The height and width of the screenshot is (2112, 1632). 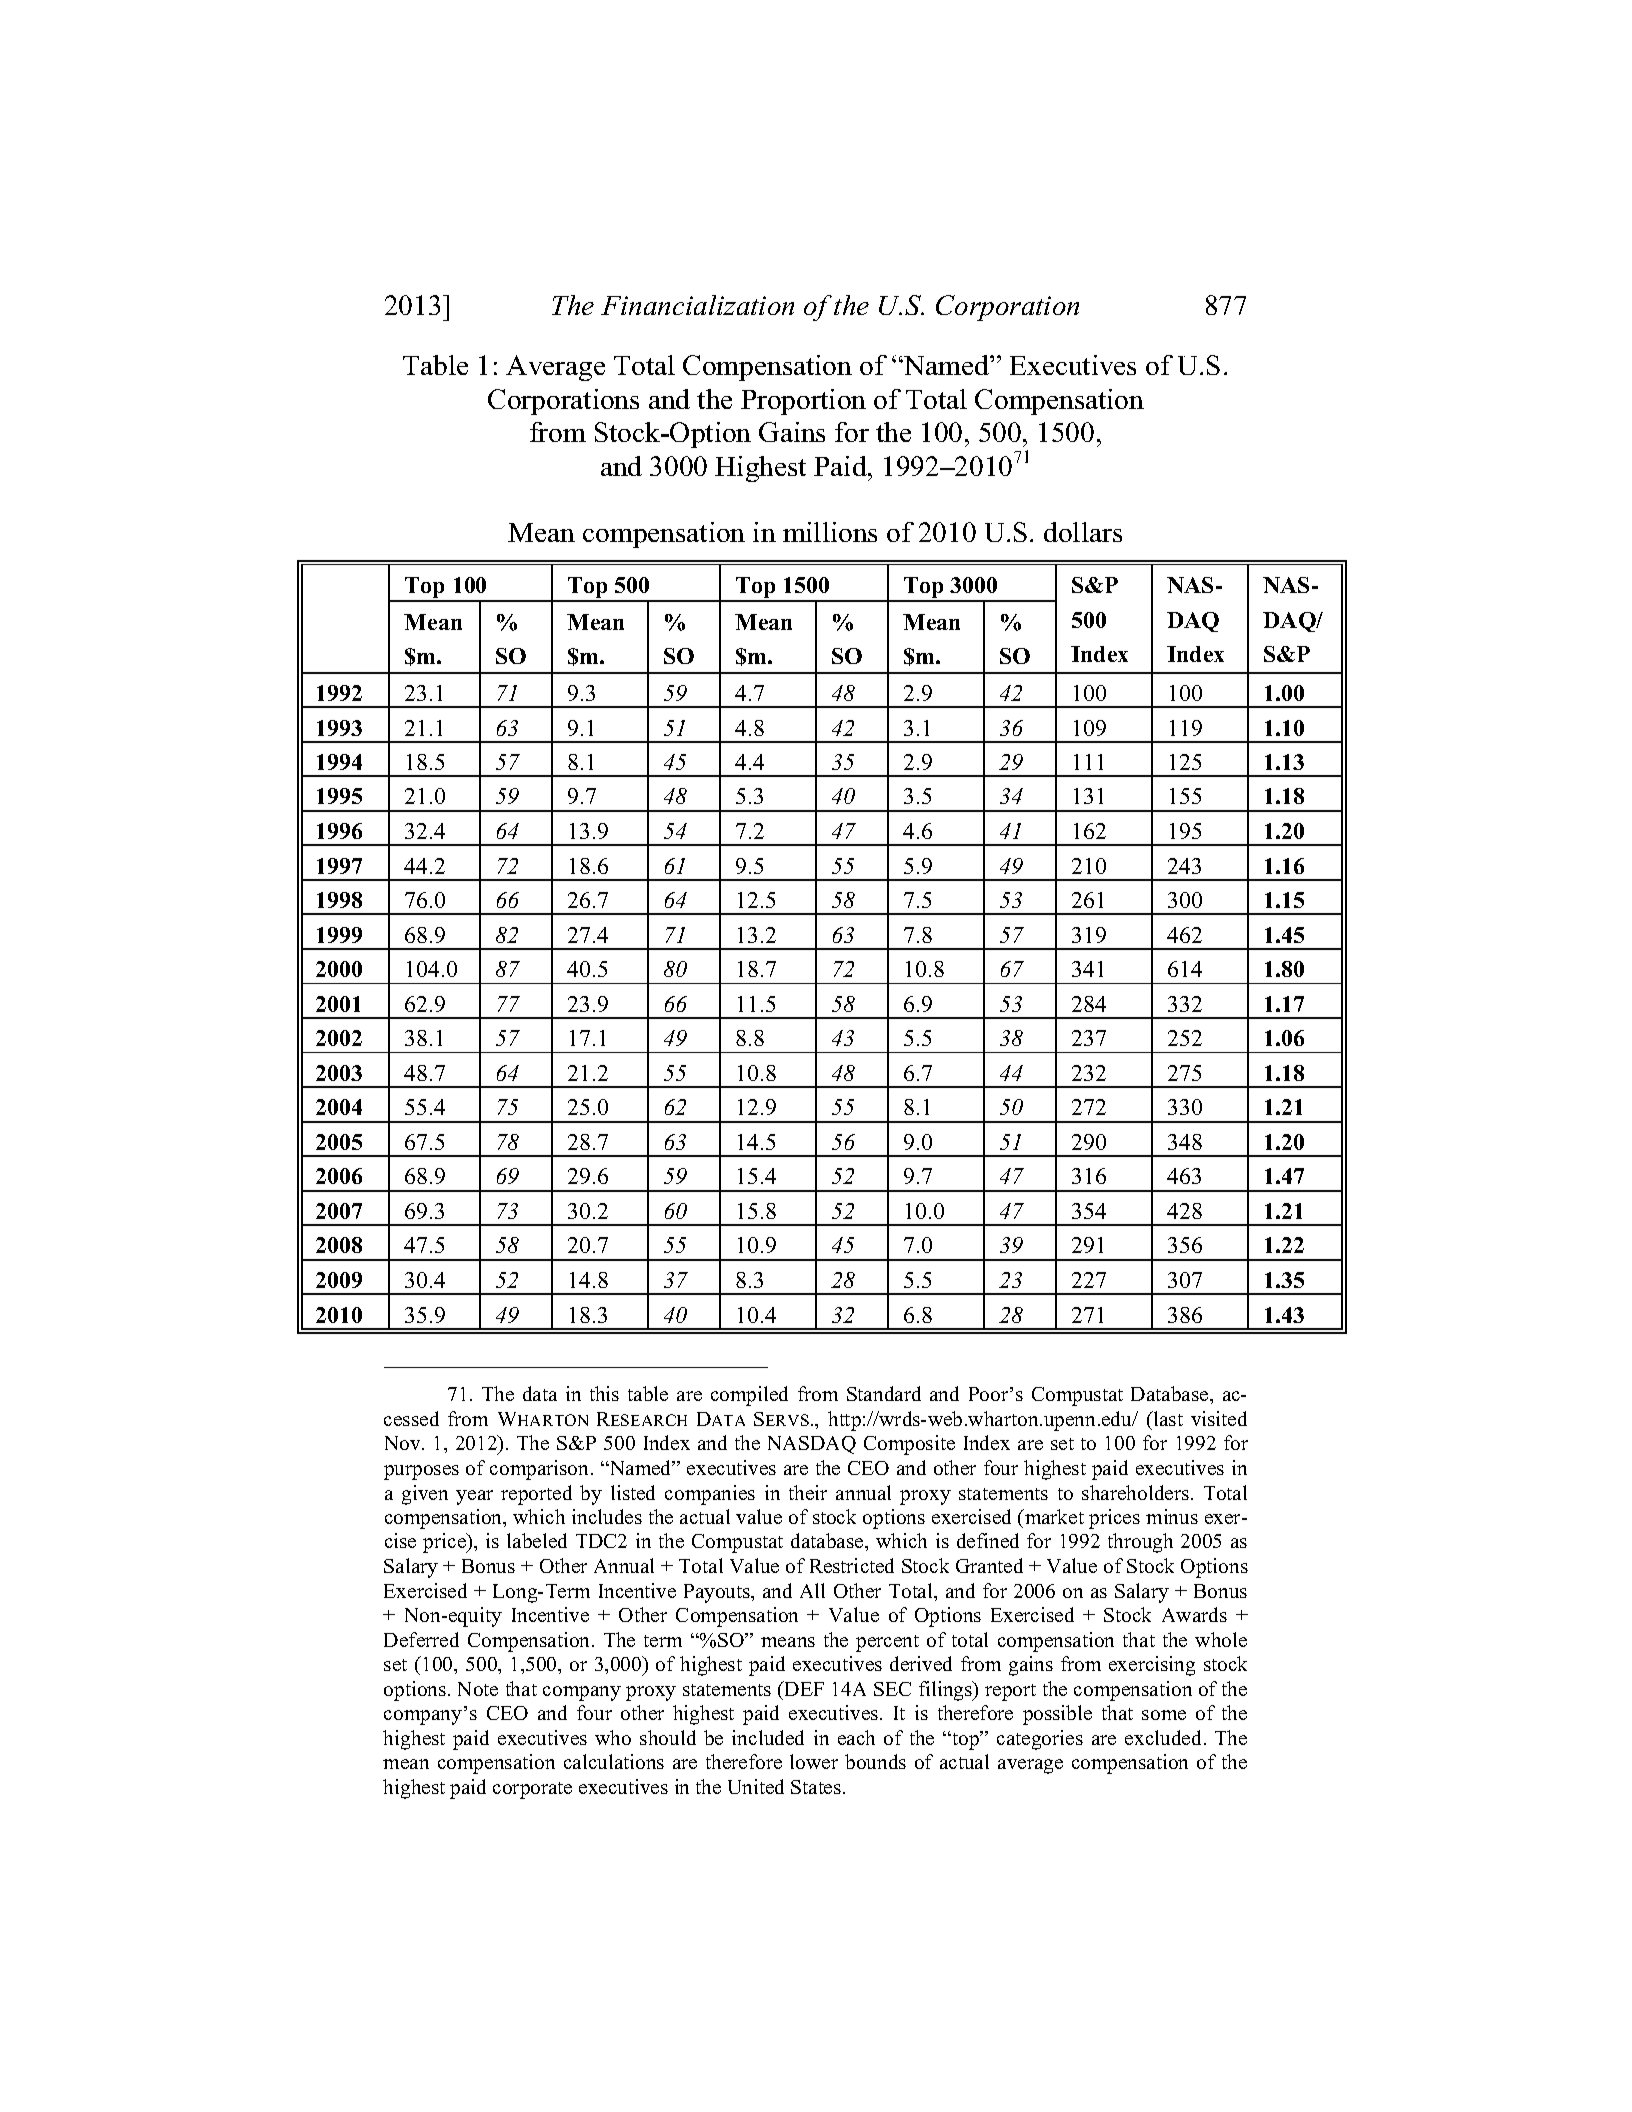 I want to click on millions, so click(x=830, y=532).
